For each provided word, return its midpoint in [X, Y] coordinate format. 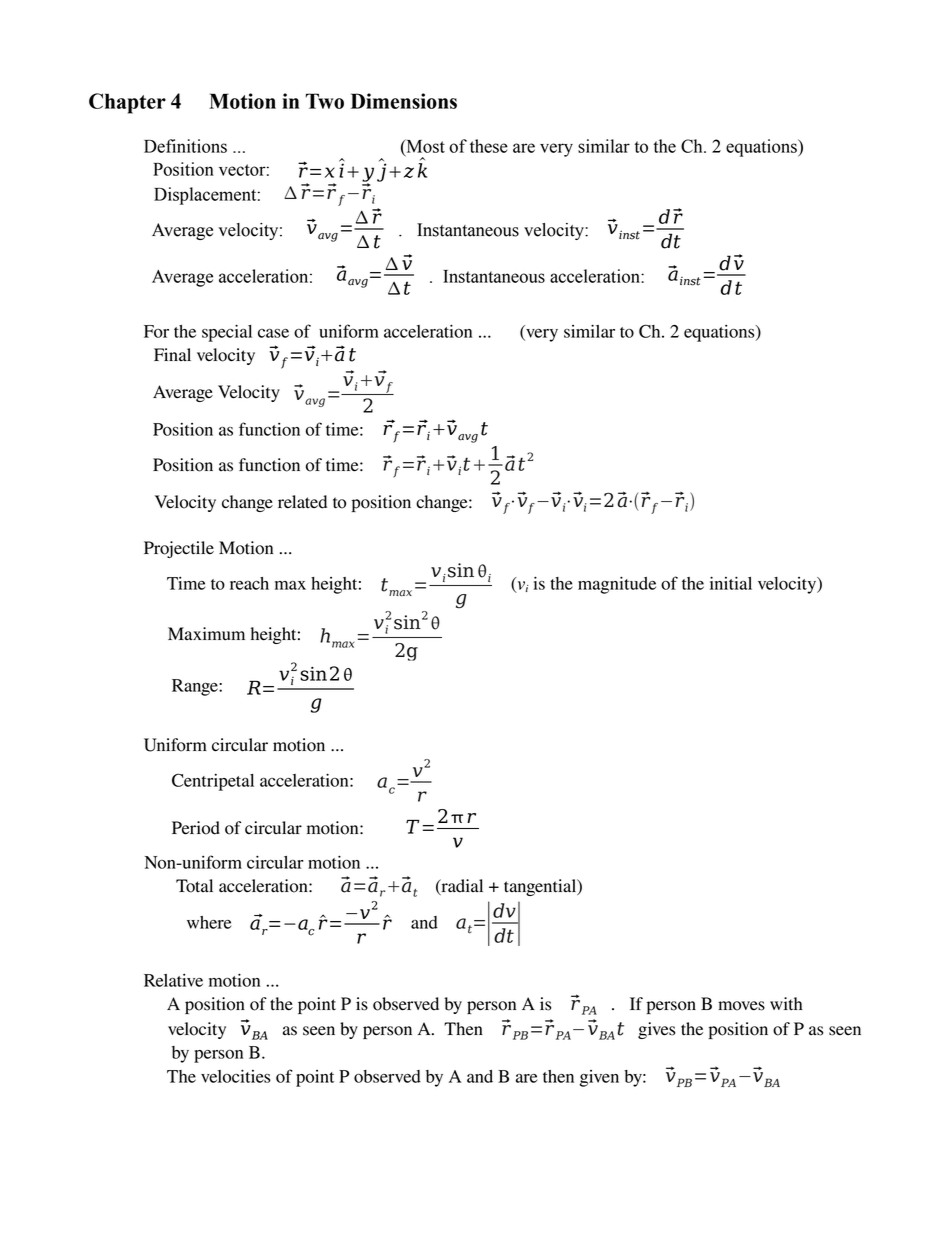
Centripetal [213, 782]
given [599, 1078]
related [302, 502]
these [489, 146]
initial [731, 583]
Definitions [185, 146]
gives [656, 1030]
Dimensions [404, 101]
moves [741, 1006]
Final [172, 354]
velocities [236, 1076]
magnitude [617, 585]
